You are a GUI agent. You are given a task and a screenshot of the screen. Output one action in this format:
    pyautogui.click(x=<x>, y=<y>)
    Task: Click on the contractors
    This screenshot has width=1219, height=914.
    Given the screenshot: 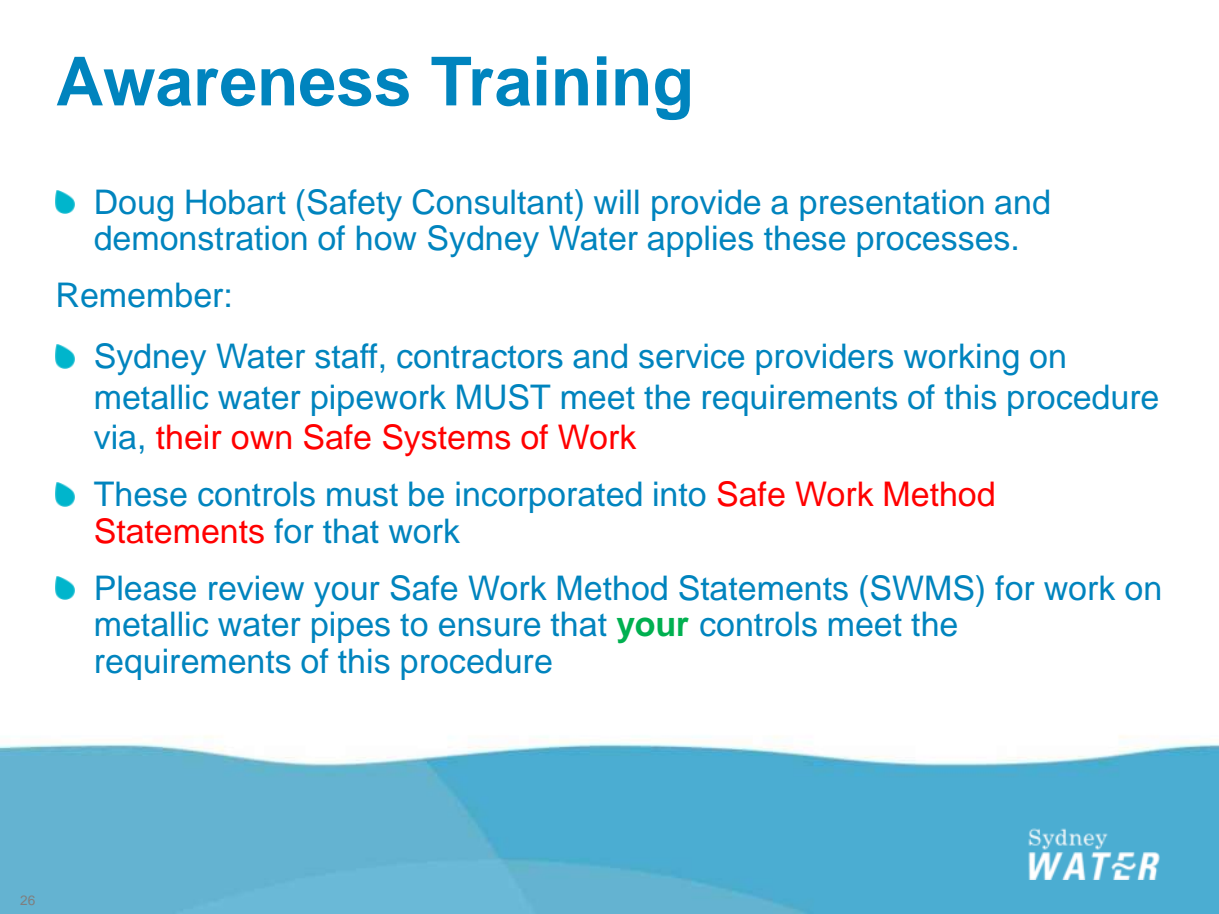 What is the action you would take?
    pyautogui.click(x=480, y=357)
